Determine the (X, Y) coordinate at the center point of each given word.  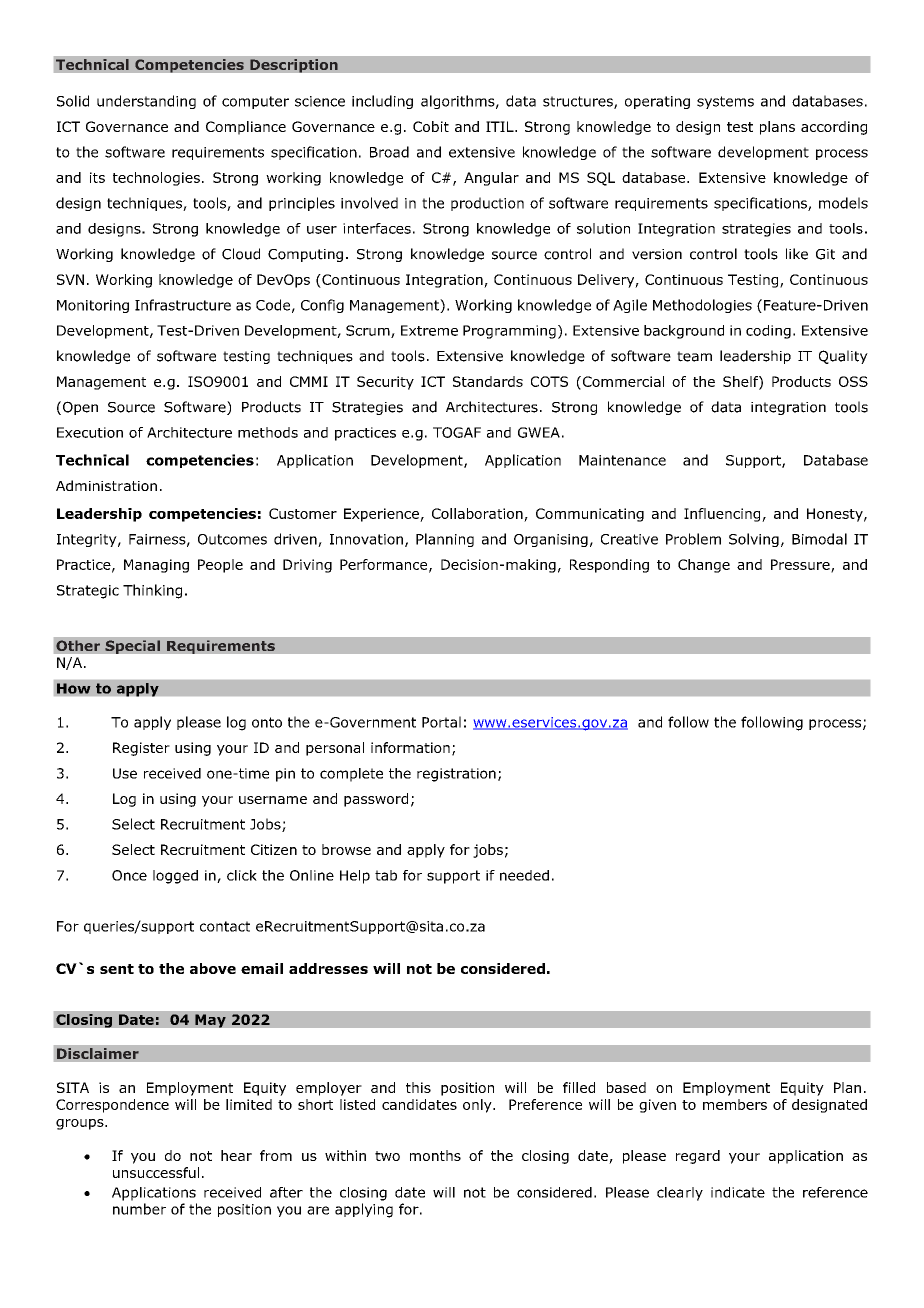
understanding (146, 102)
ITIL (501, 126)
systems (725, 102)
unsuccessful (156, 1172)
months (435, 1155)
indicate (738, 1192)
